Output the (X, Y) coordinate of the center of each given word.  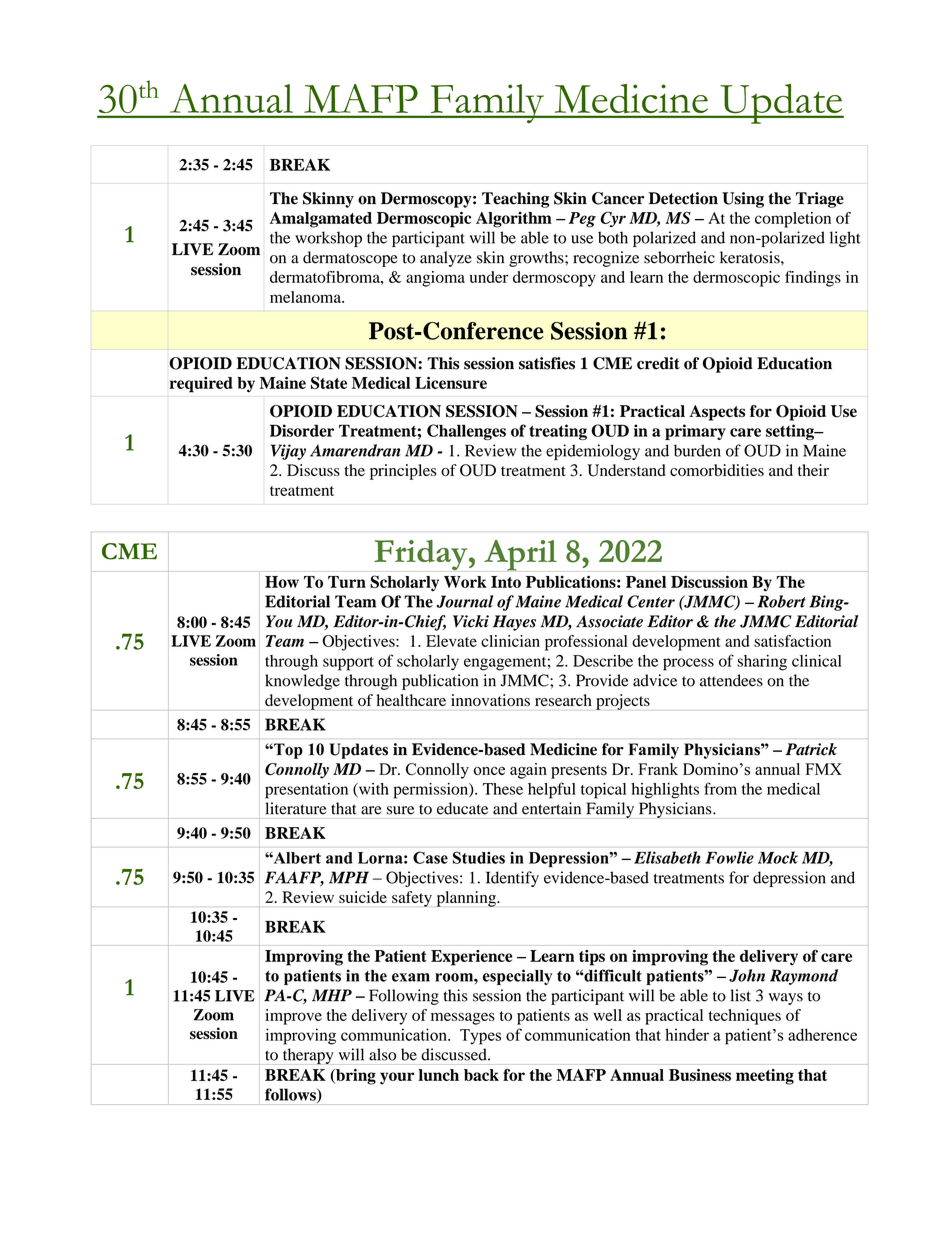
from (720, 788)
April (520, 555)
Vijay (288, 452)
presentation (306, 791)
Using (743, 200)
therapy (308, 1056)
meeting (765, 1077)
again (528, 771)
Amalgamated (321, 220)
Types (480, 1037)
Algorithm (514, 220)
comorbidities (717, 470)
